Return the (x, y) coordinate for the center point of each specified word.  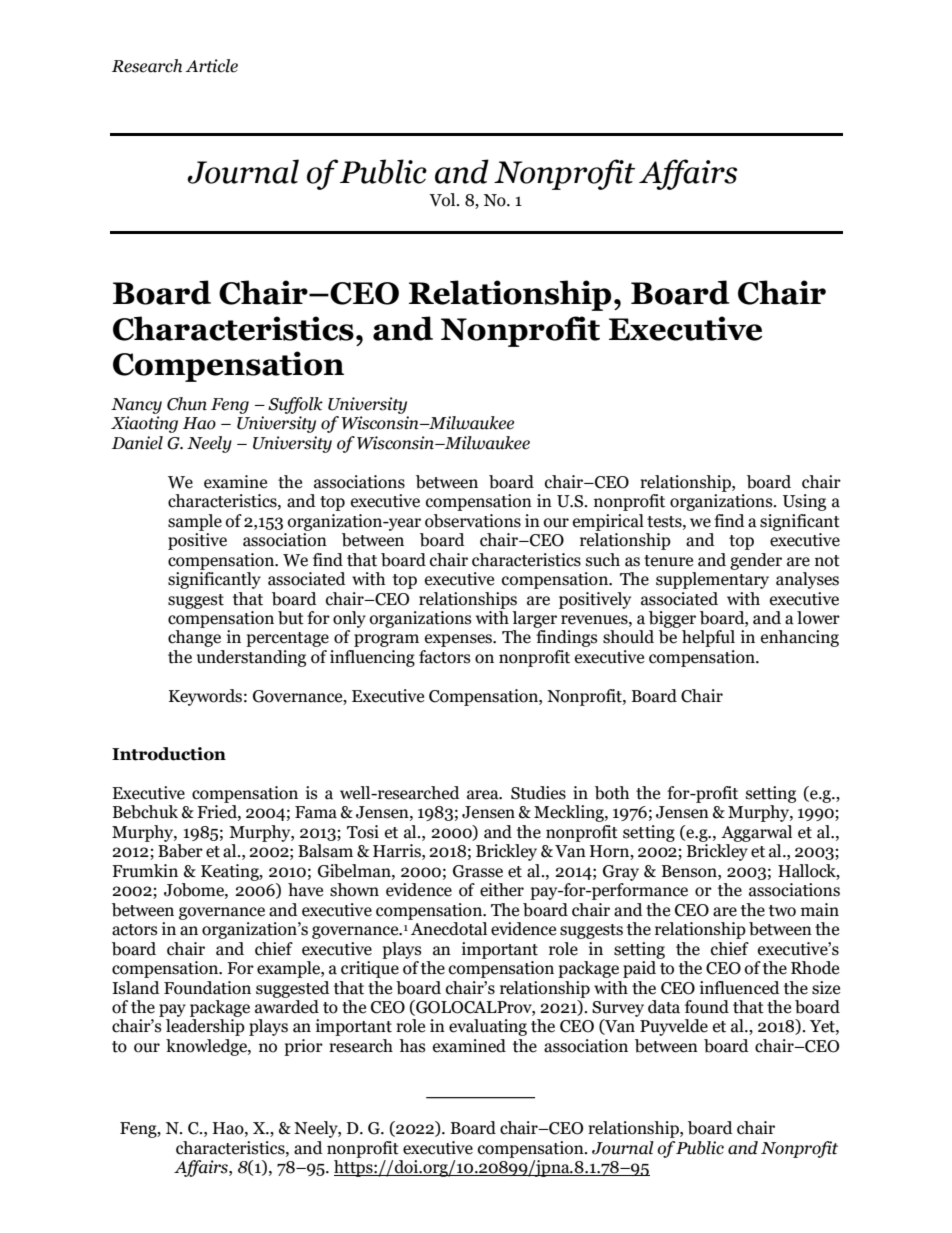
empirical (608, 522)
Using (804, 502)
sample (195, 522)
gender (756, 561)
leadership (205, 1027)
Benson (690, 871)
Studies (538, 793)
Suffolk (295, 405)
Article (211, 66)
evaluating (488, 1027)
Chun (187, 404)
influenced (740, 988)
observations (473, 521)
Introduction (169, 754)
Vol (443, 200)
